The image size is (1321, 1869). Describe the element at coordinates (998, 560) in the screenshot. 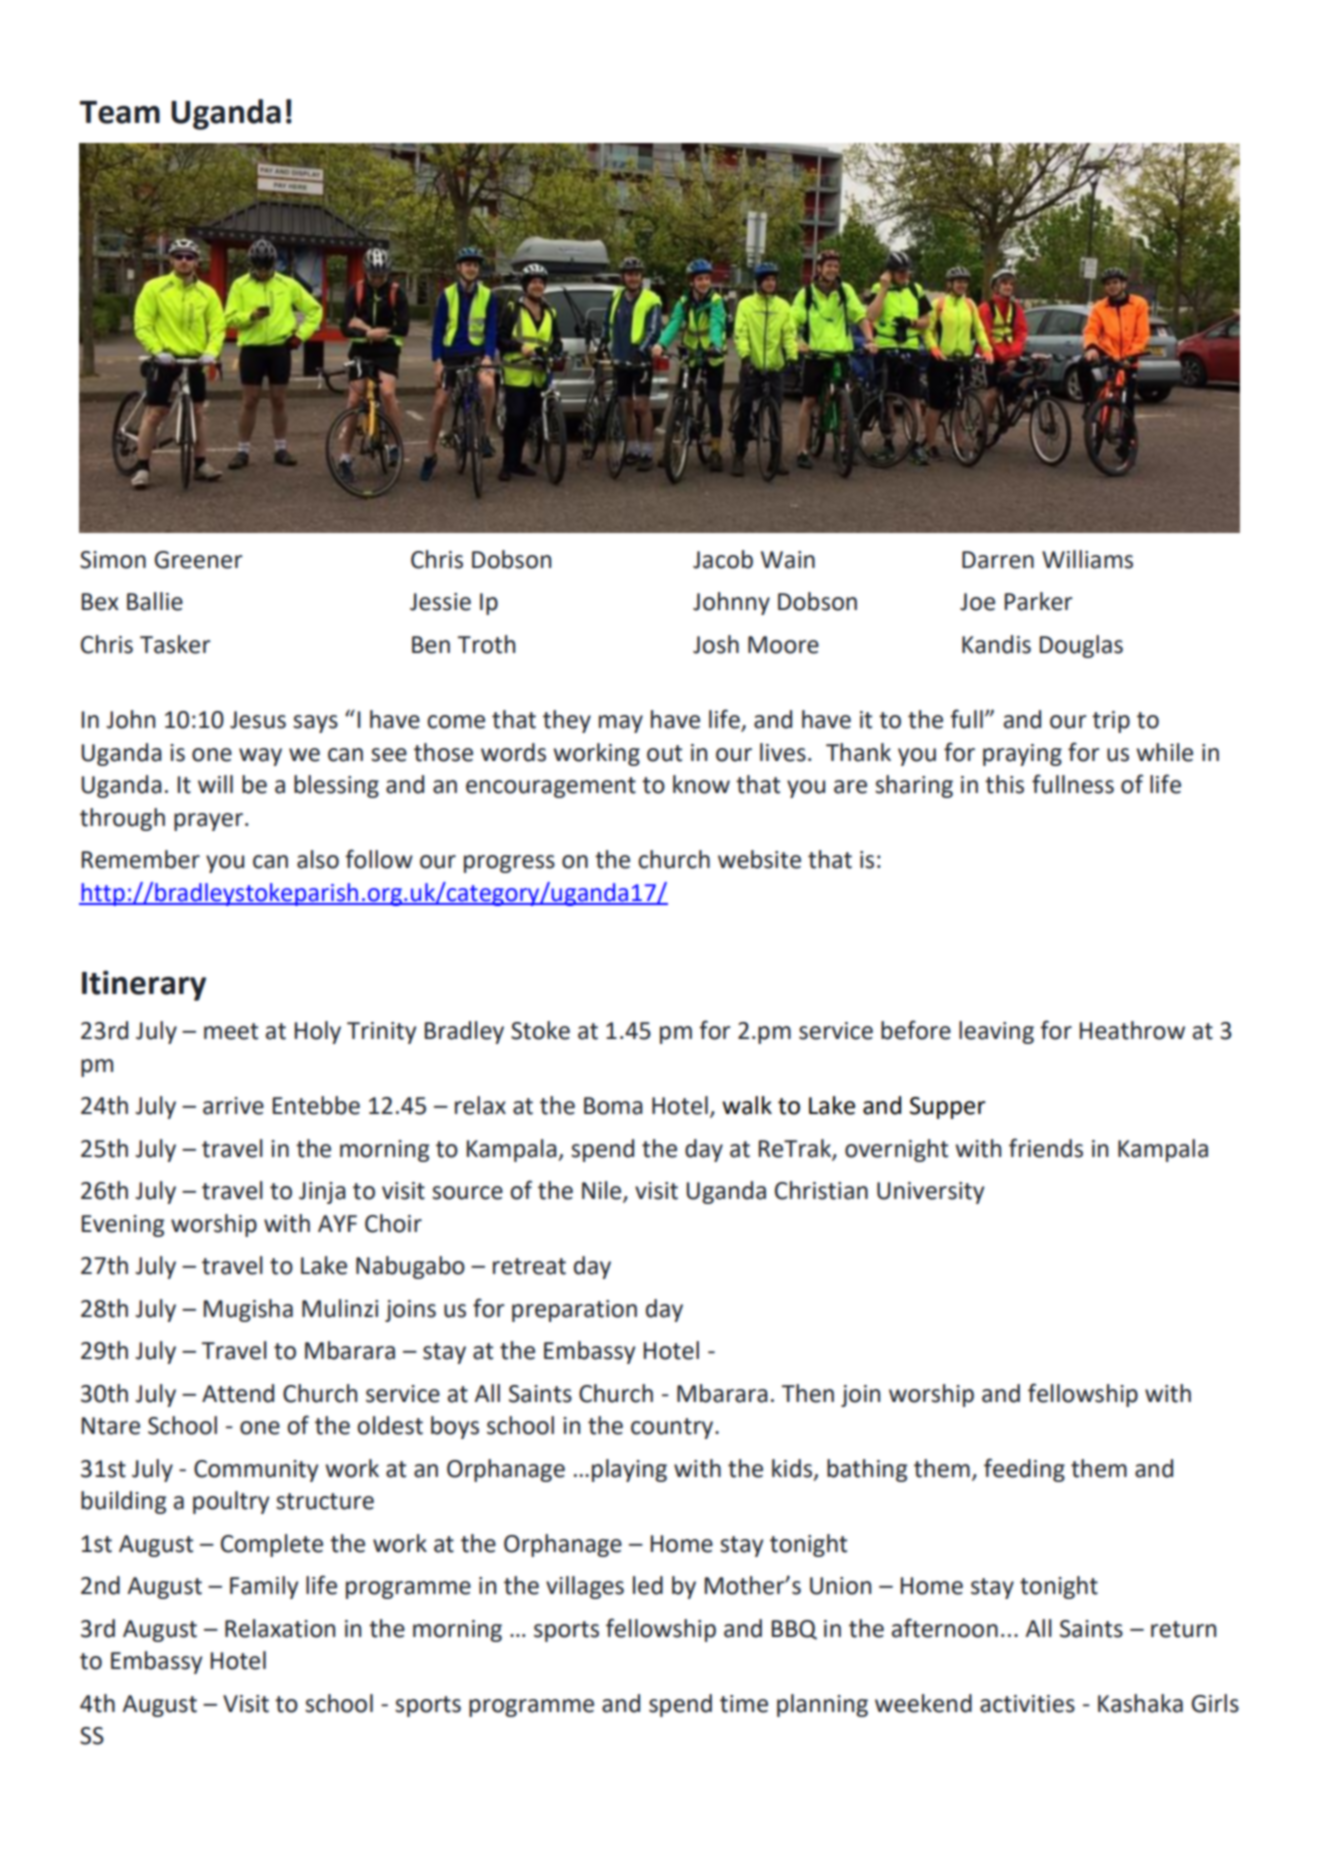

I see `Darren` at that location.
